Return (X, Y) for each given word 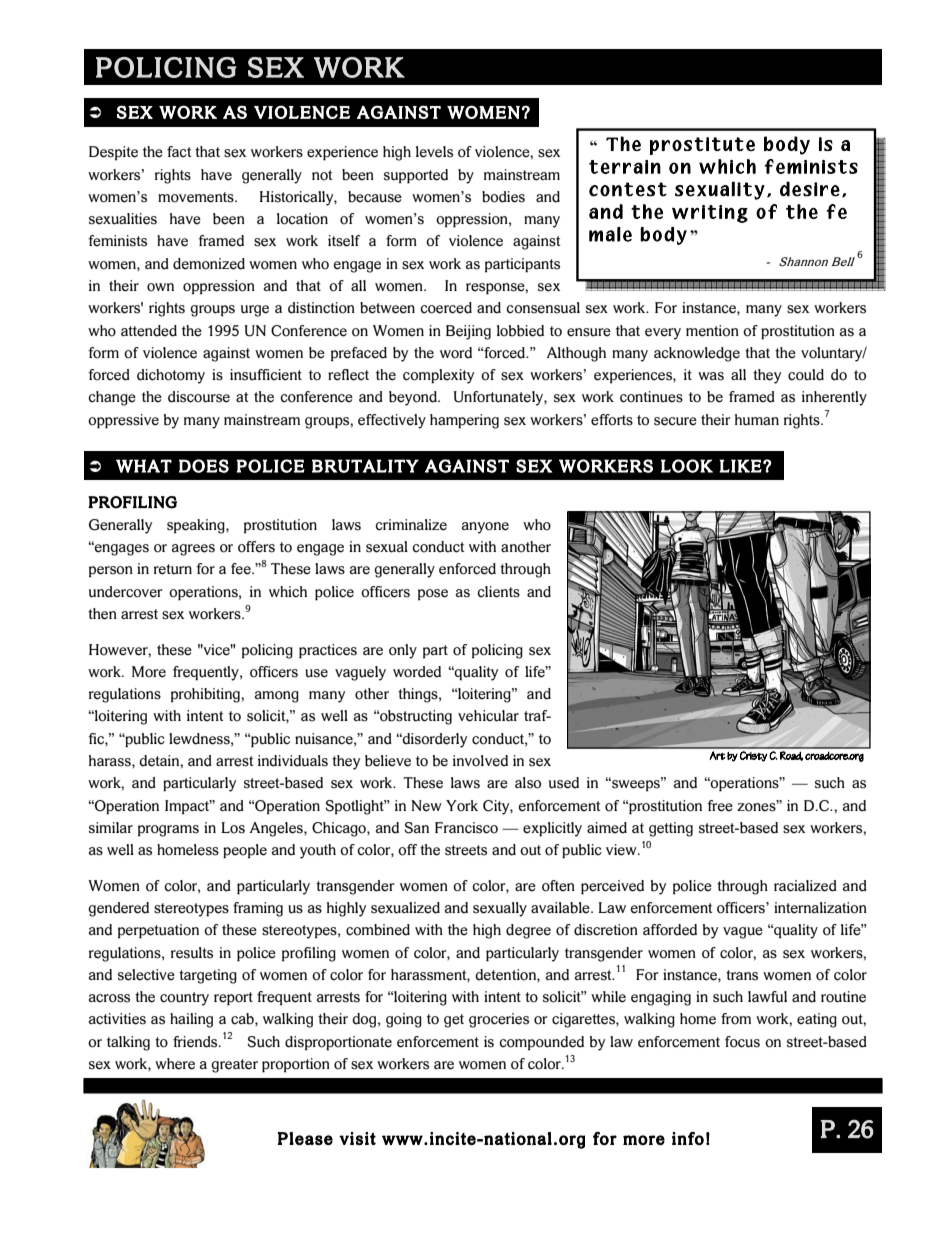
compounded (541, 1043)
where (175, 1064)
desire (810, 189)
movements (197, 197)
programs (168, 831)
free (720, 806)
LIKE (740, 466)
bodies (503, 197)
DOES (204, 466)
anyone (485, 528)
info (688, 1138)
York (462, 806)
